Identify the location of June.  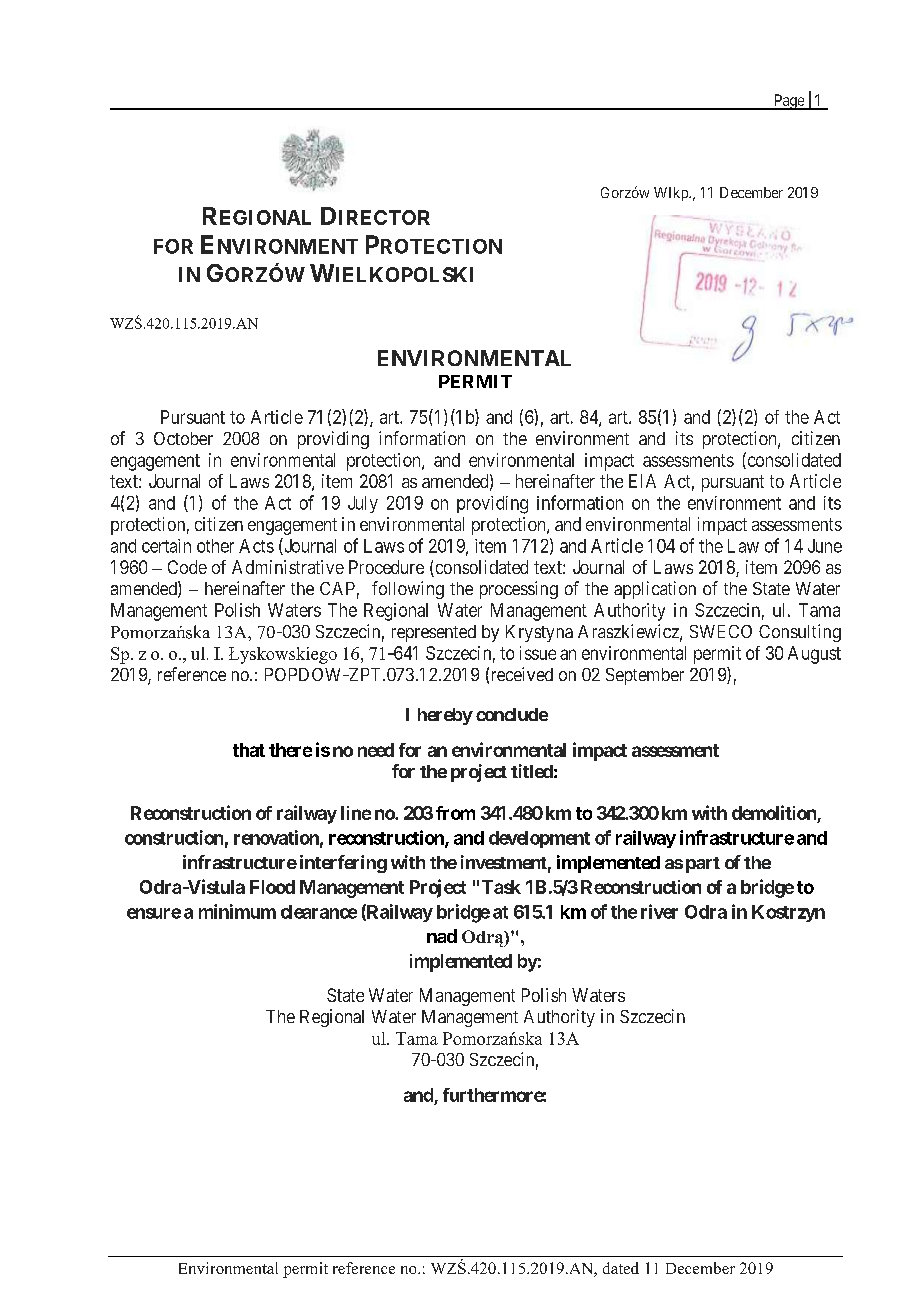
(825, 546).
